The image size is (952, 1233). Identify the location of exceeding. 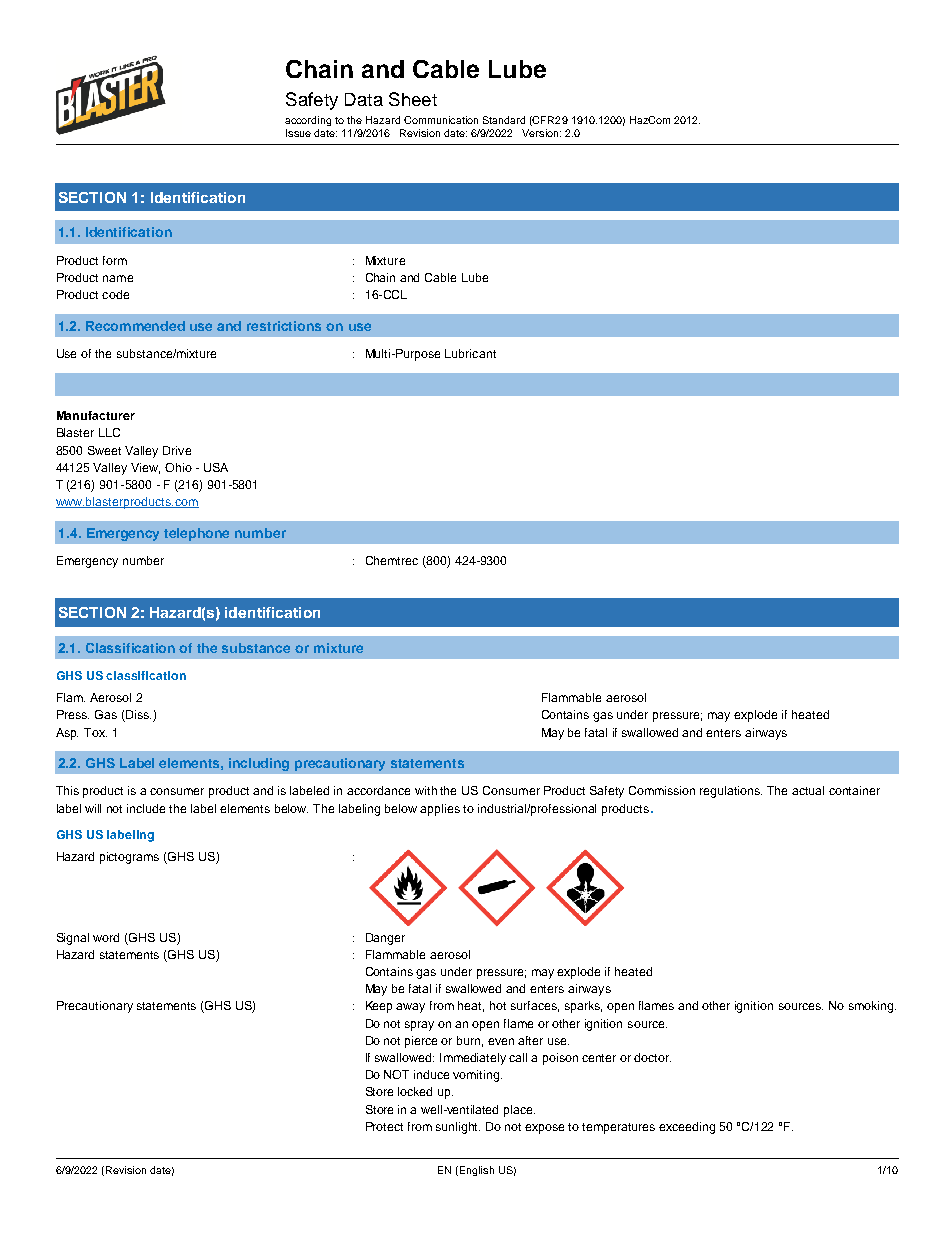
(687, 1128).
